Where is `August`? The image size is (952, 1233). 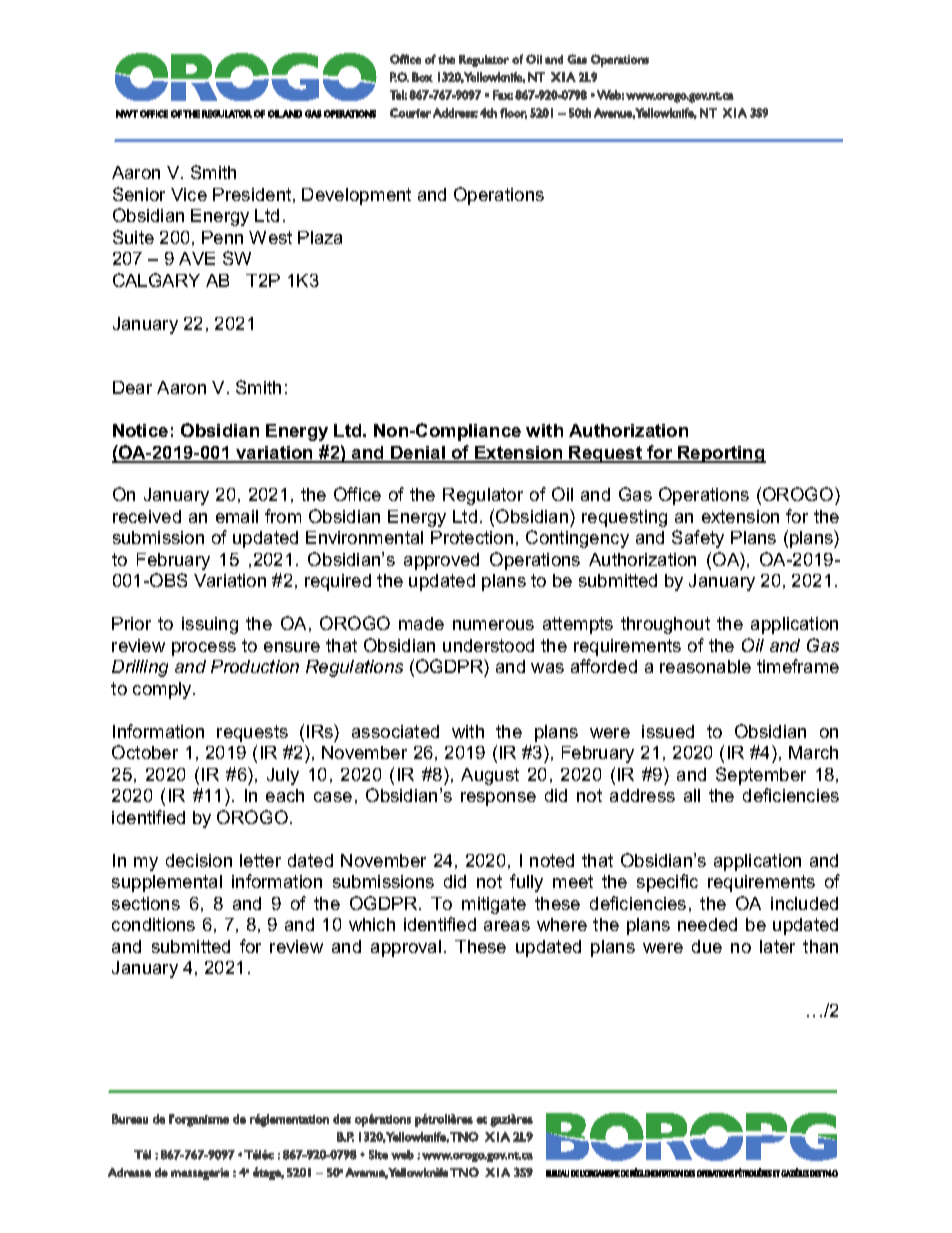 August is located at coordinates (490, 776).
